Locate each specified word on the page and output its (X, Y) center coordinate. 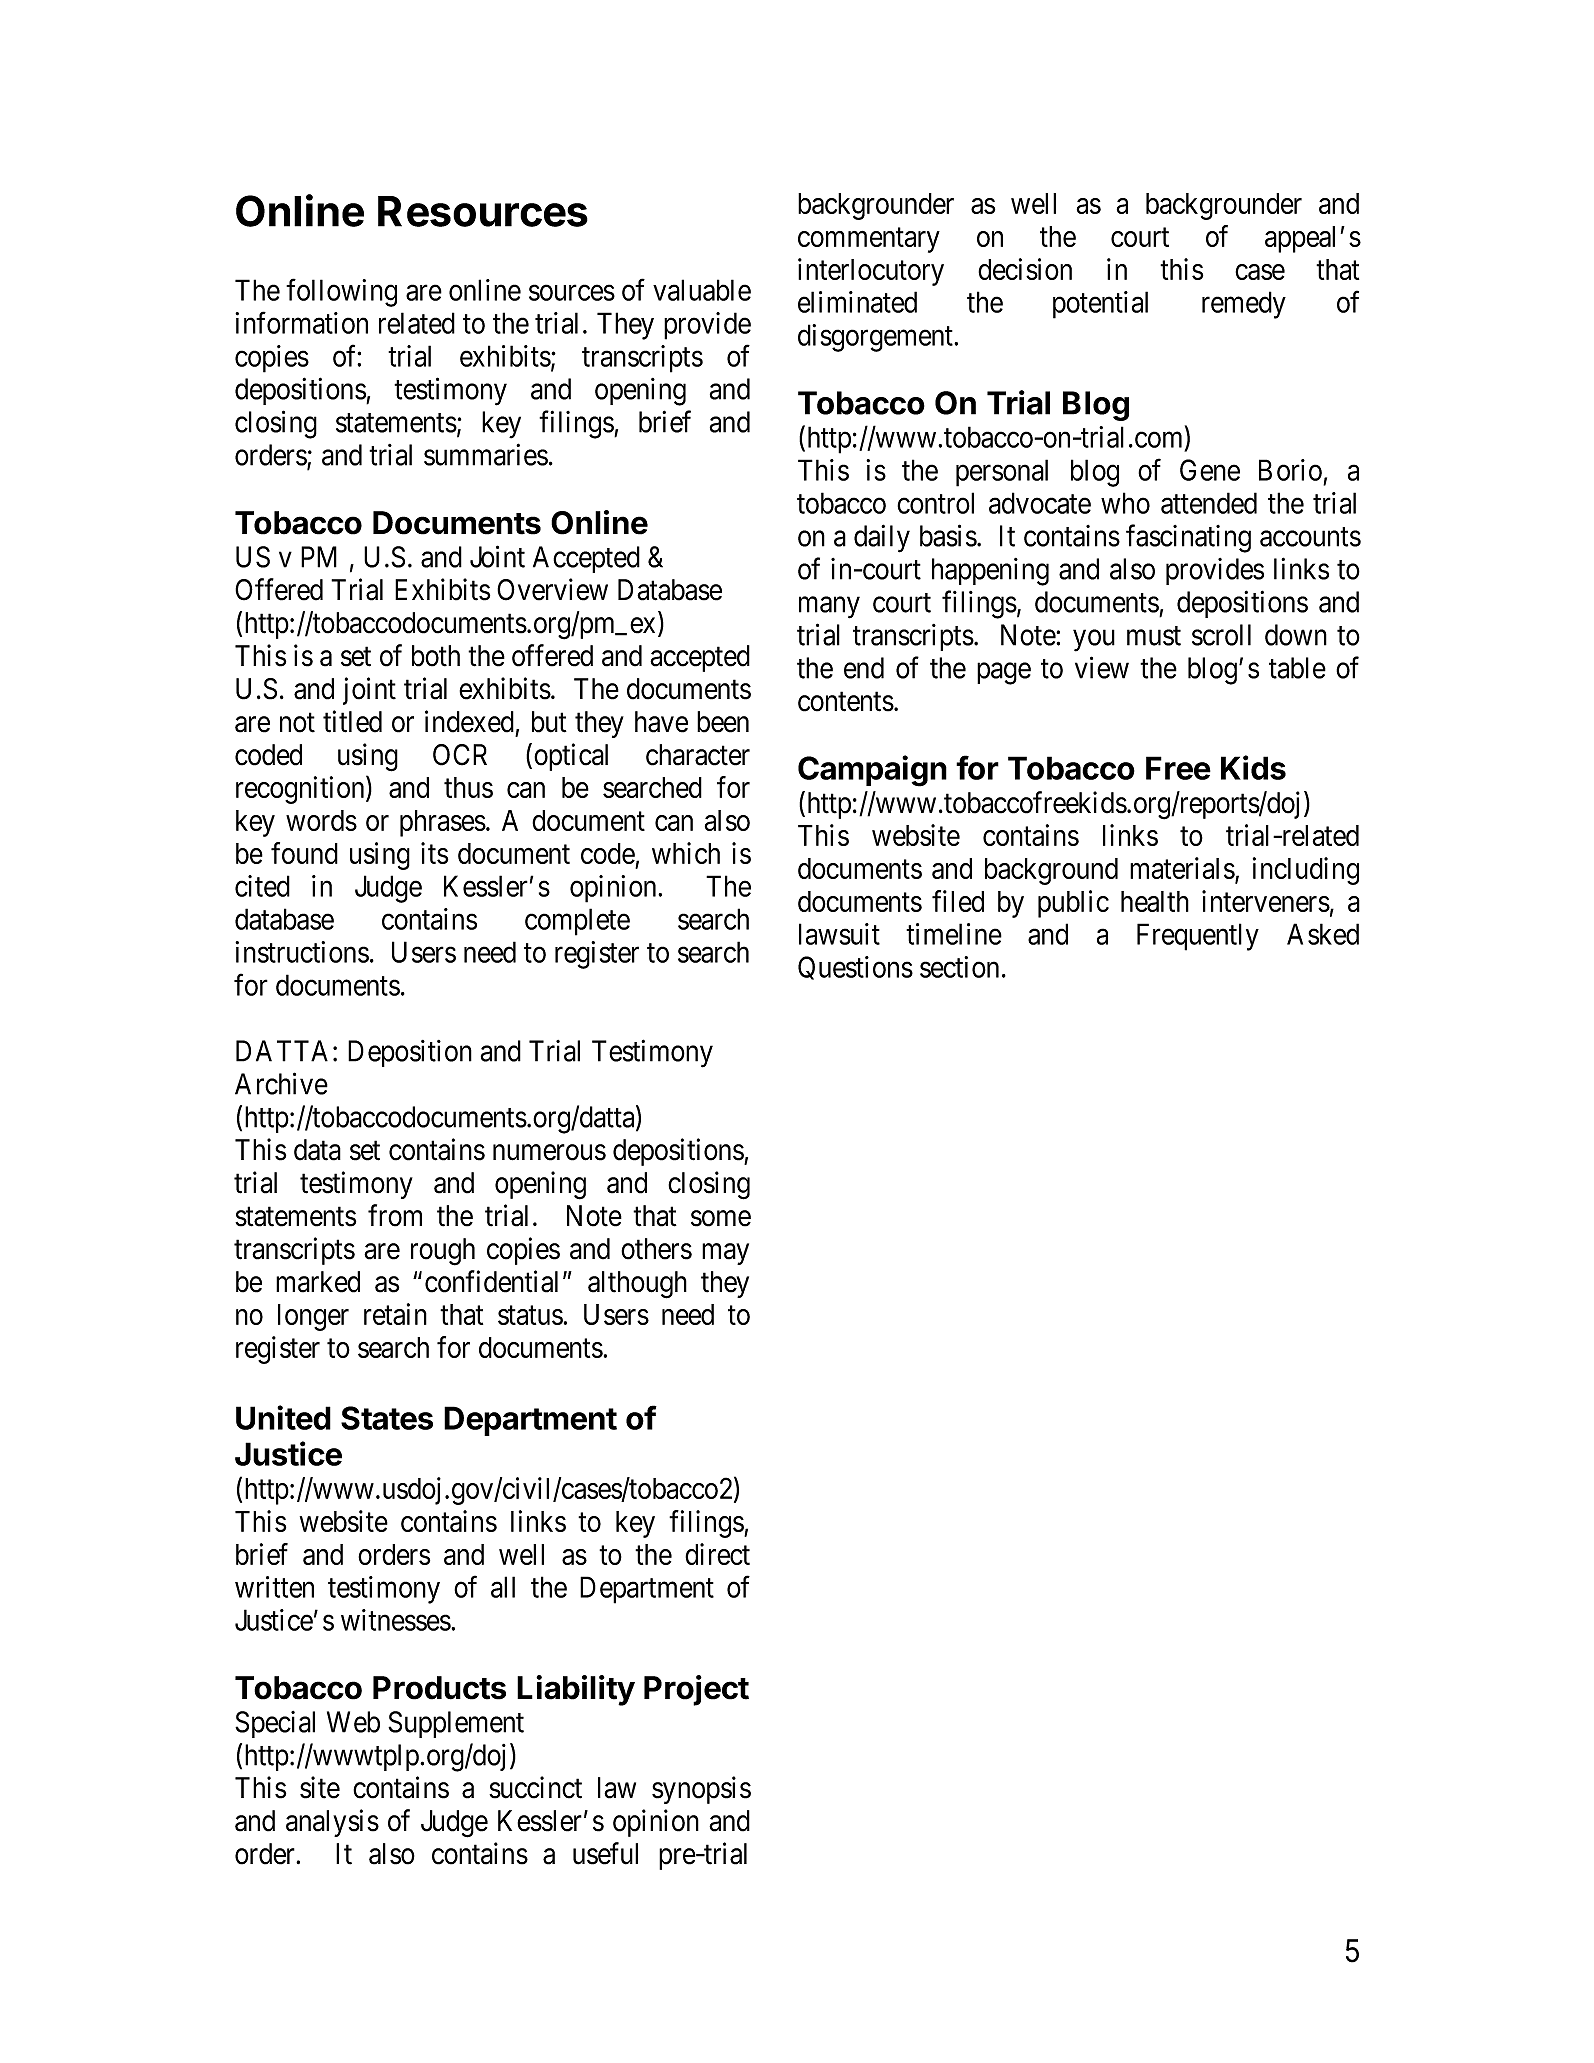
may (725, 1254)
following (341, 293)
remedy (1244, 305)
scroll (1221, 635)
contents (846, 702)
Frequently (1198, 937)
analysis (332, 1823)
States (387, 1418)
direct (717, 1554)
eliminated (857, 302)
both (436, 656)
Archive (281, 1083)
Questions (855, 968)
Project (696, 1690)
